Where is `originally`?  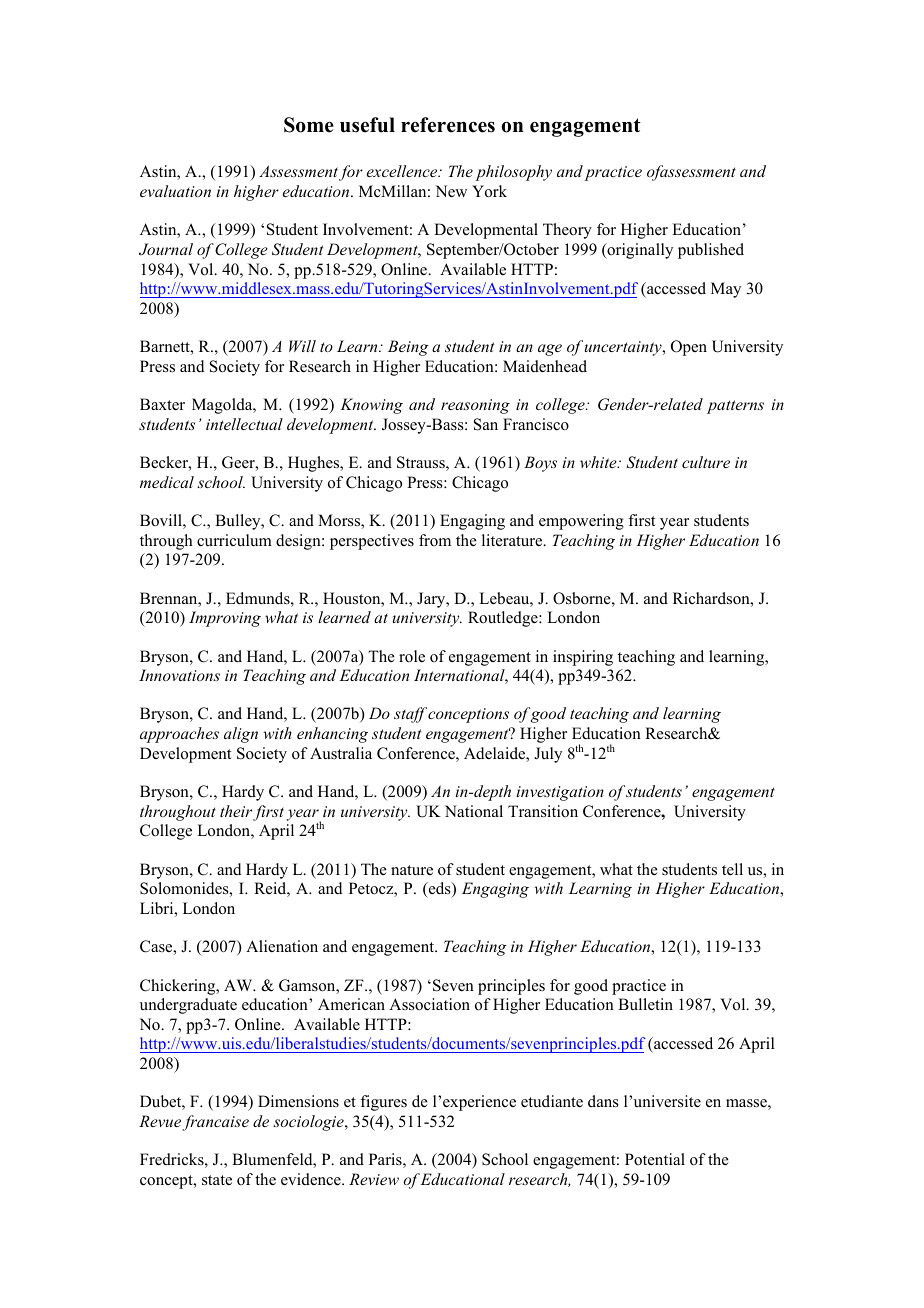
originally is located at coordinates (639, 251).
